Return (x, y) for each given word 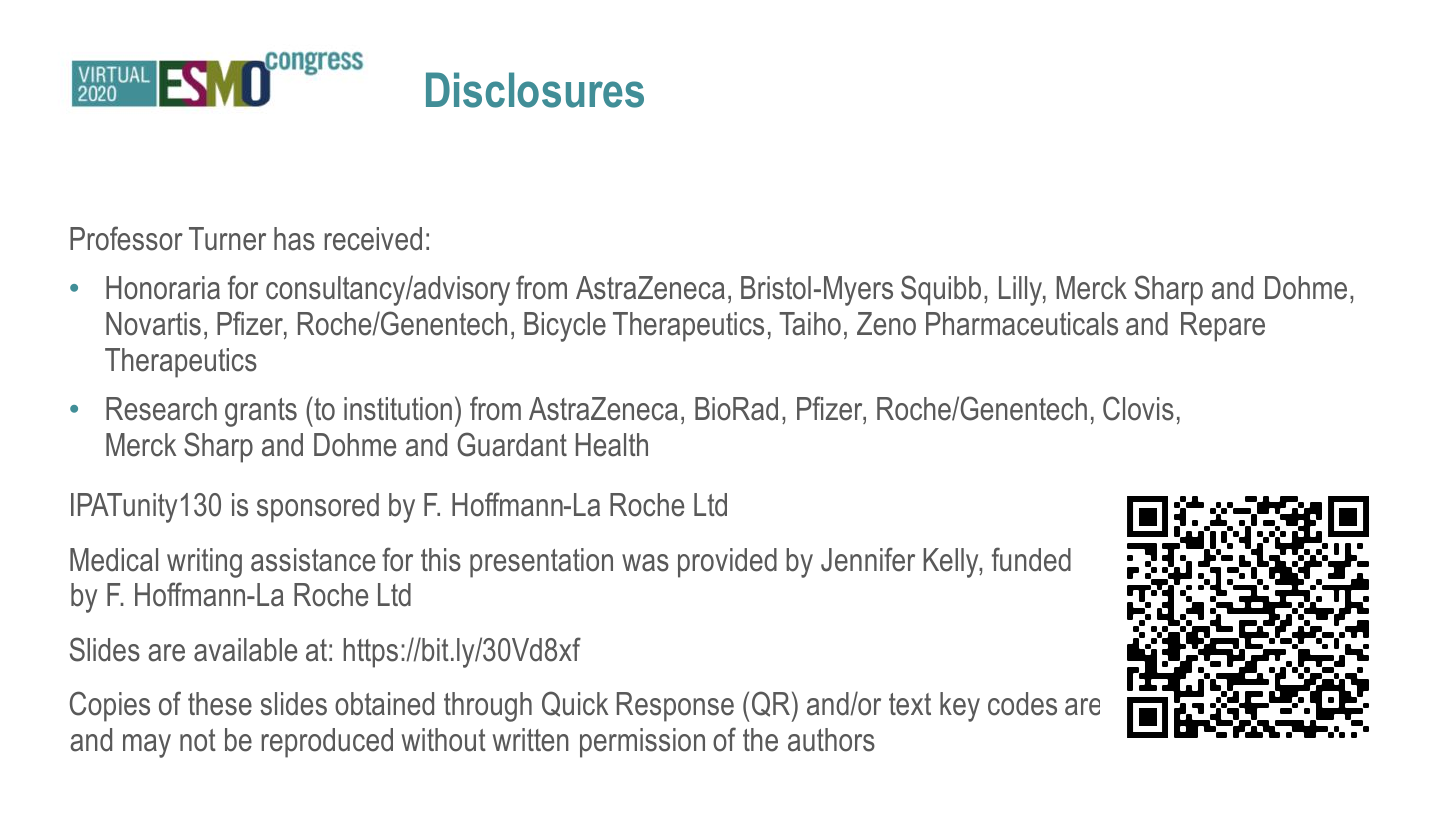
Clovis (1138, 408)
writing (204, 563)
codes (1022, 704)
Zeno (886, 324)
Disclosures (535, 90)
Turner (227, 239)
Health (612, 445)
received (373, 239)
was (645, 563)
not (198, 740)
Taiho (810, 324)
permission (642, 743)
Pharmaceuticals (1022, 324)
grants (261, 412)
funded (1031, 559)
